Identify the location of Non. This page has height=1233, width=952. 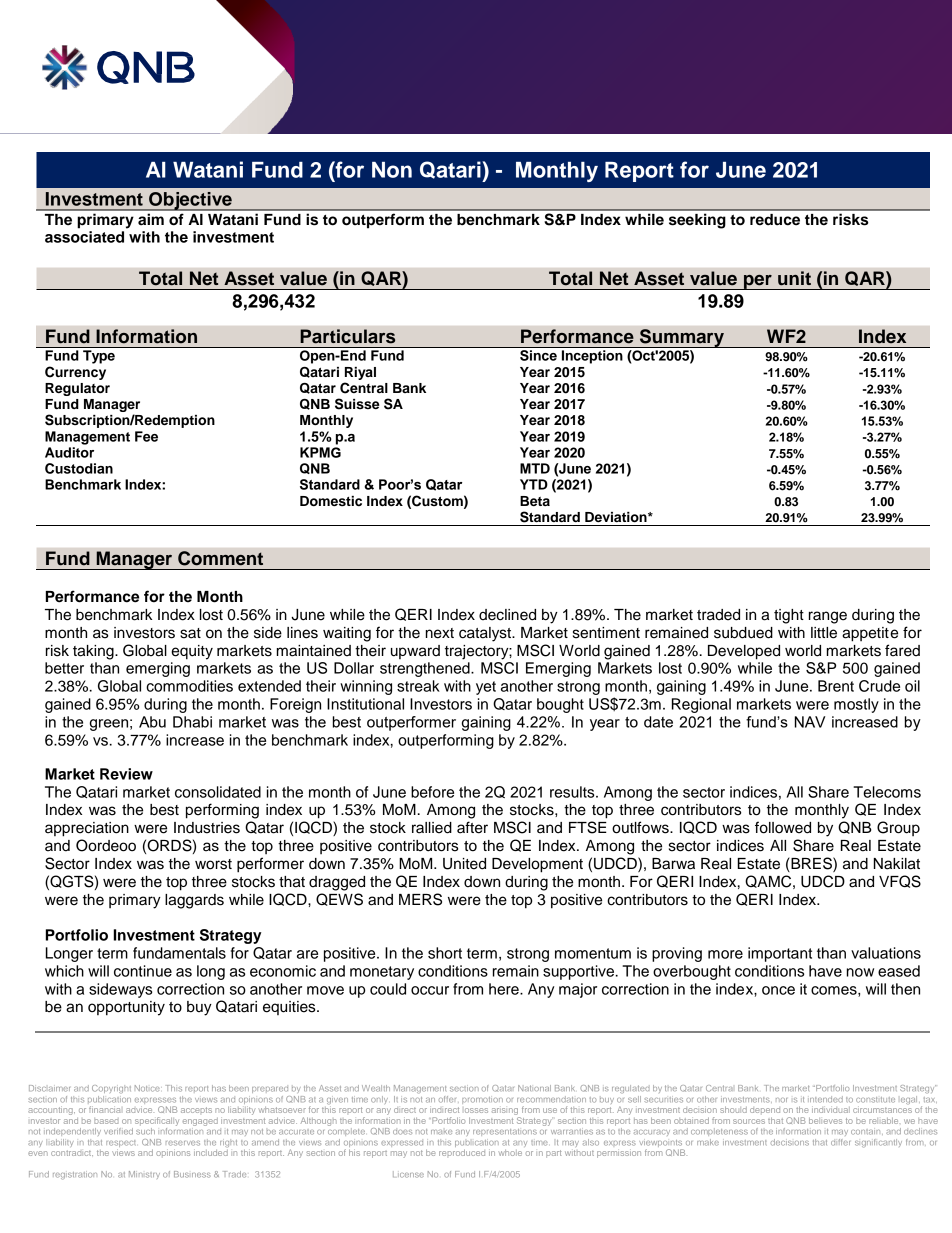
(392, 170).
